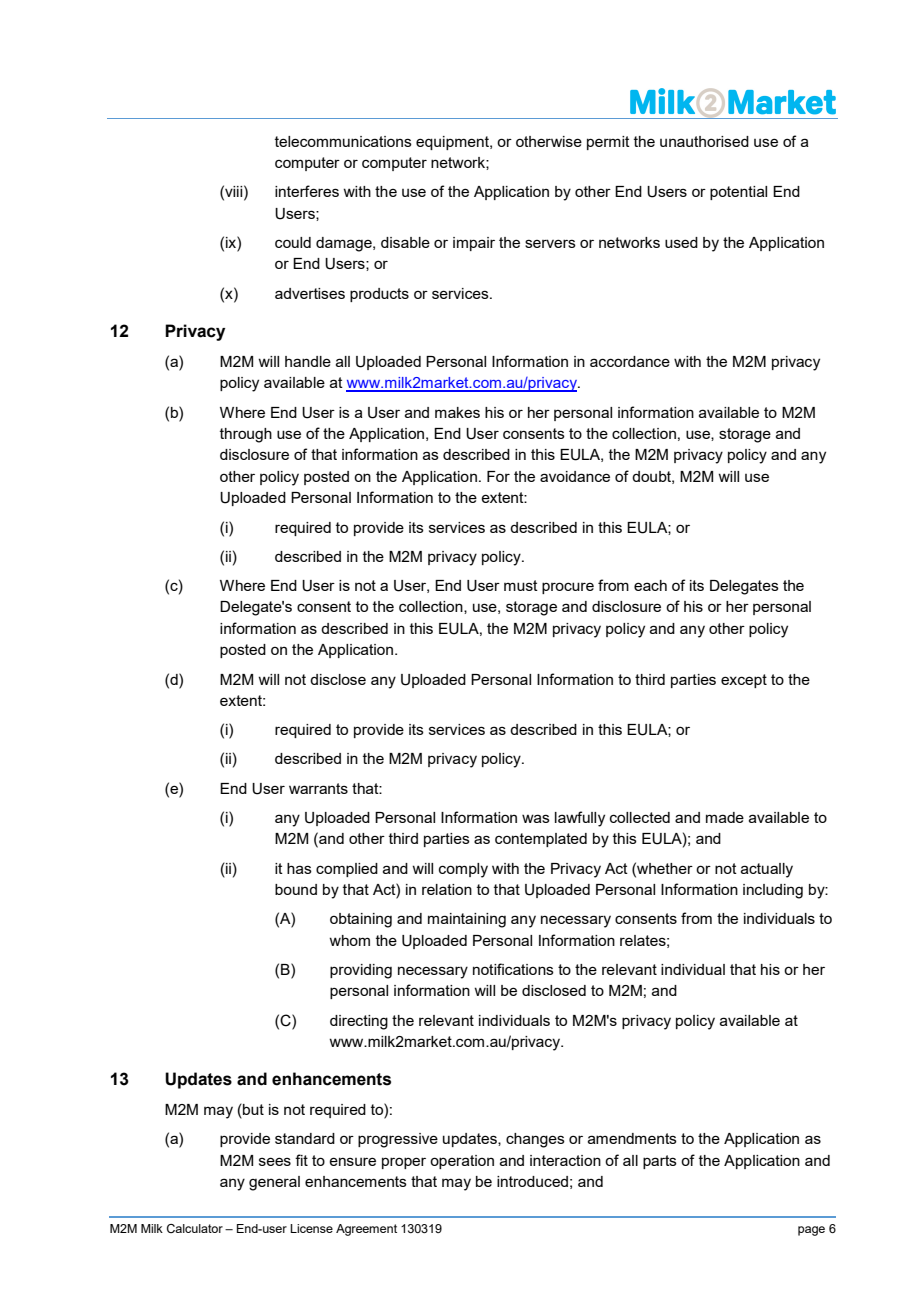  What do you see at coordinates (630, 361) in the screenshot?
I see `accordance` at bounding box center [630, 361].
